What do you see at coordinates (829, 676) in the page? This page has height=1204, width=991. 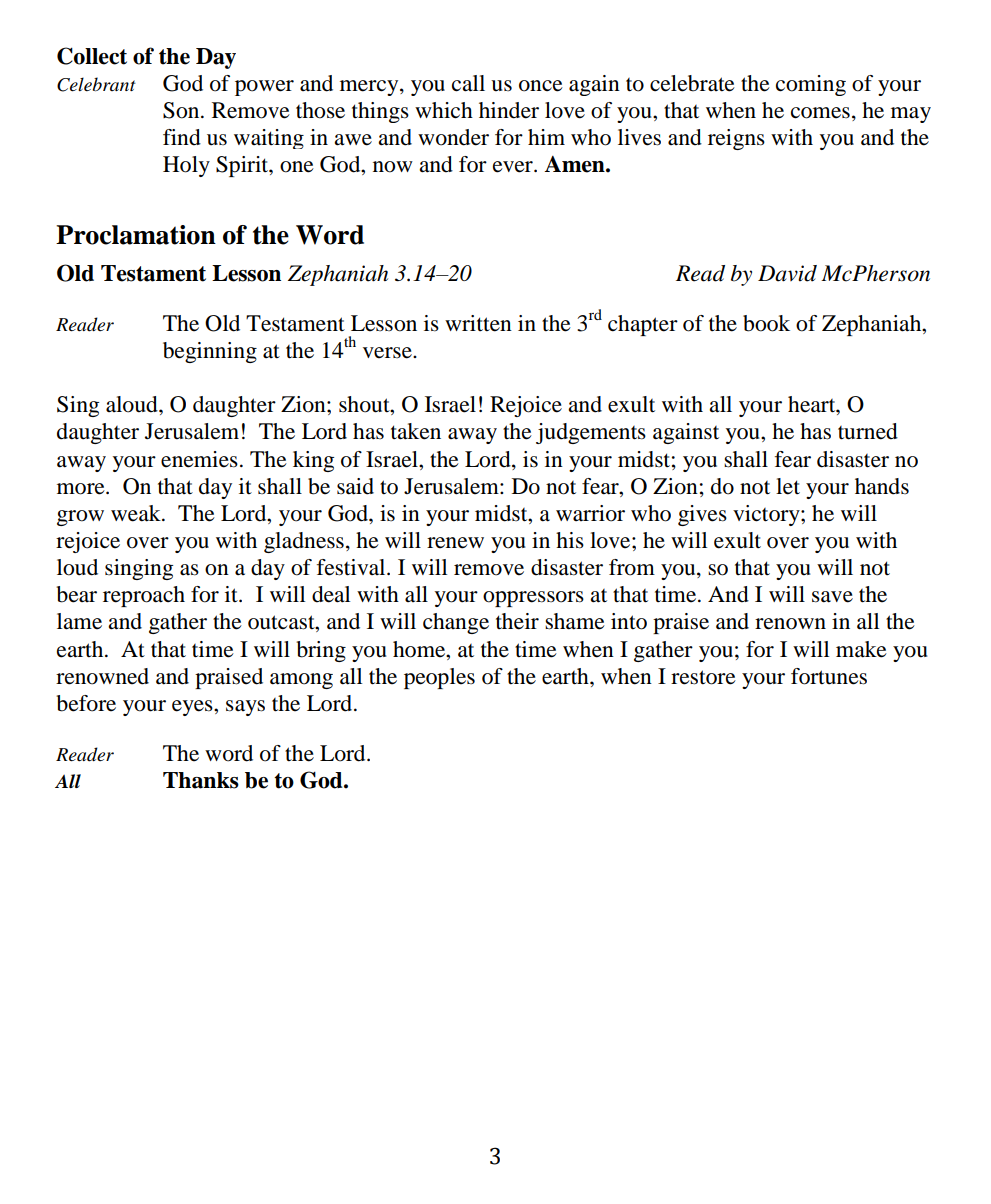 I see `fortunes` at bounding box center [829, 676].
